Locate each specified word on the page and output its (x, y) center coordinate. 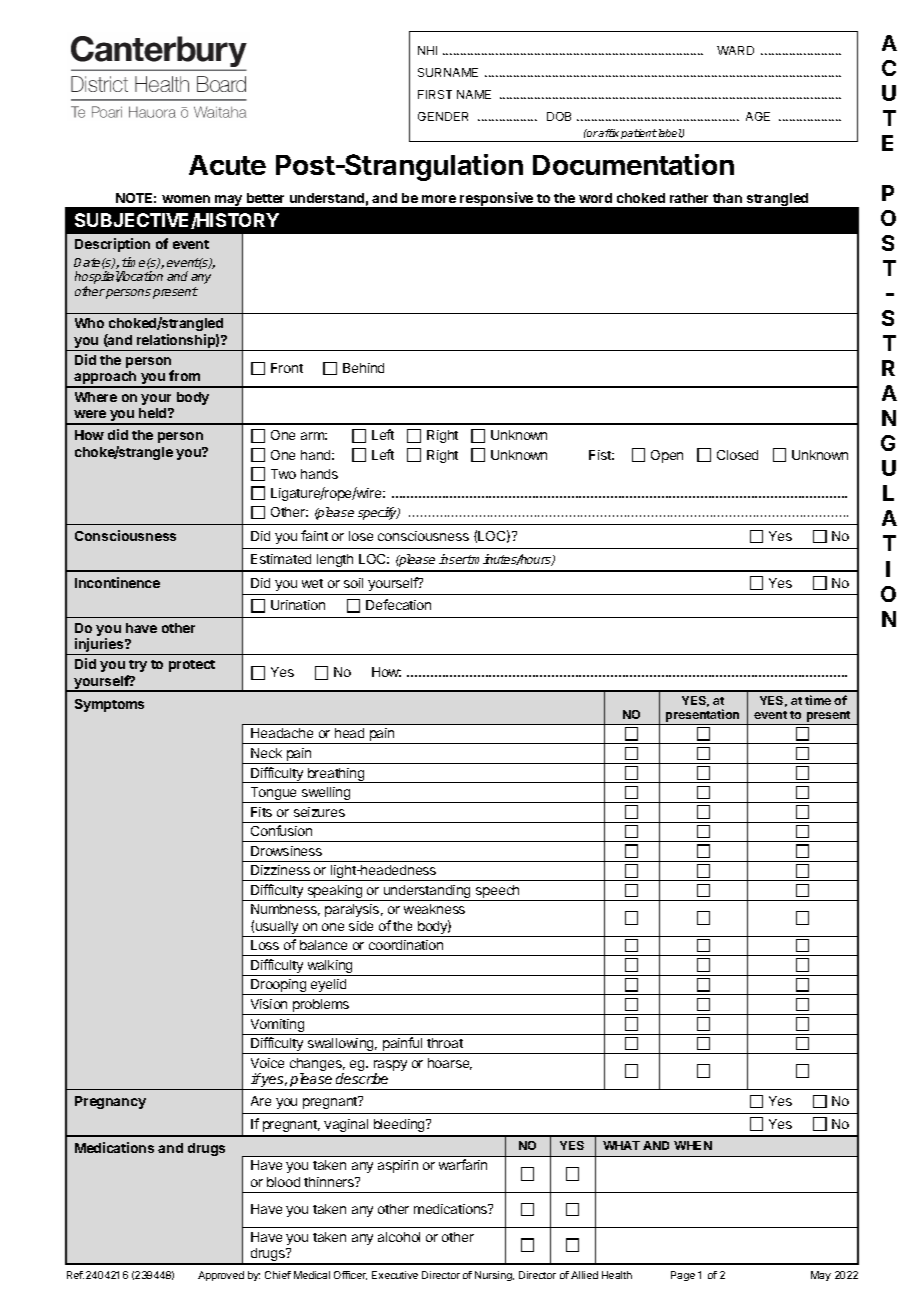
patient (638, 135)
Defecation (398, 604)
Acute (227, 165)
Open (667, 456)
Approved (221, 1276)
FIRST (435, 94)
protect (192, 666)
